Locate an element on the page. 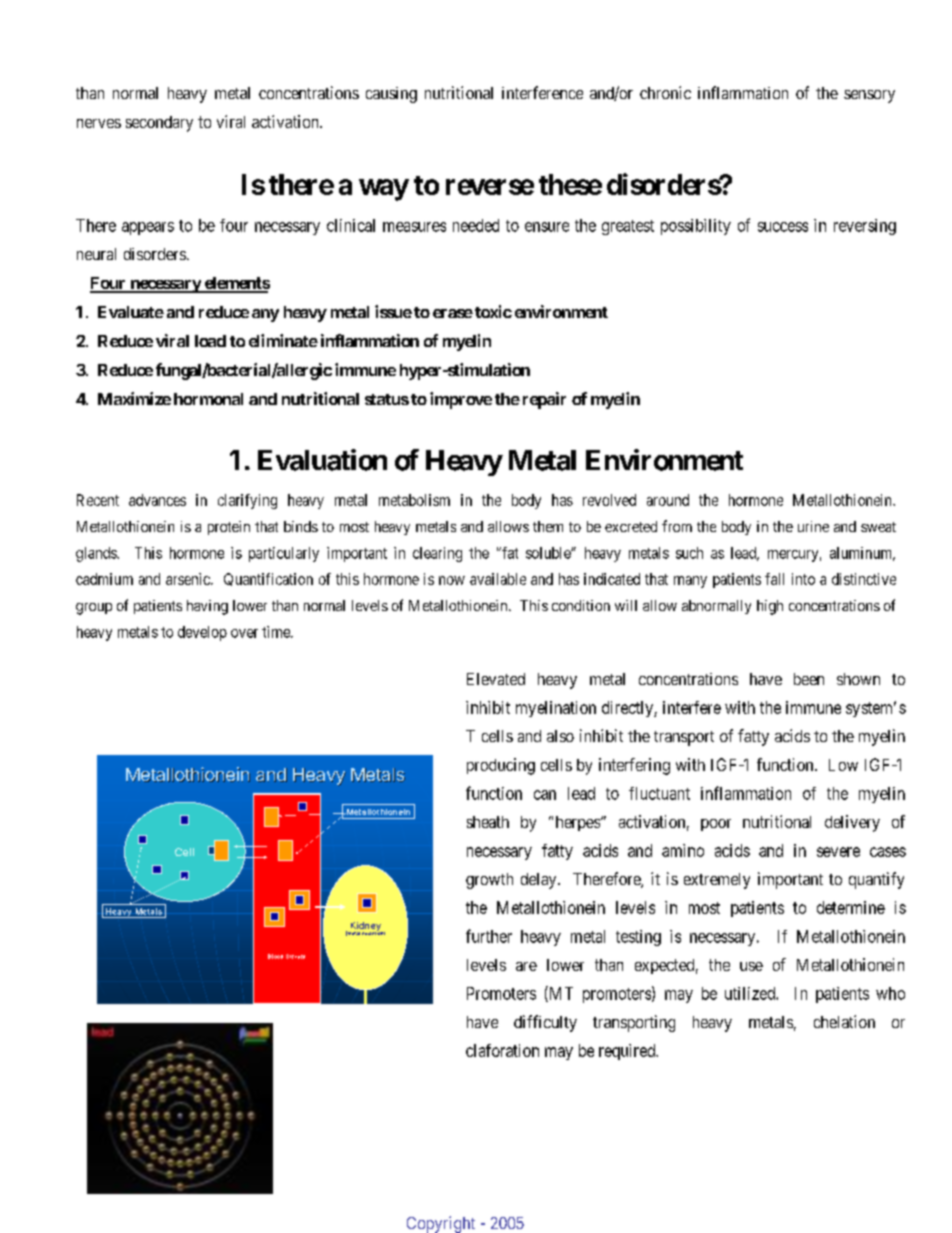 This page has height=1233, width=952. improve is located at coordinates (461, 400).
